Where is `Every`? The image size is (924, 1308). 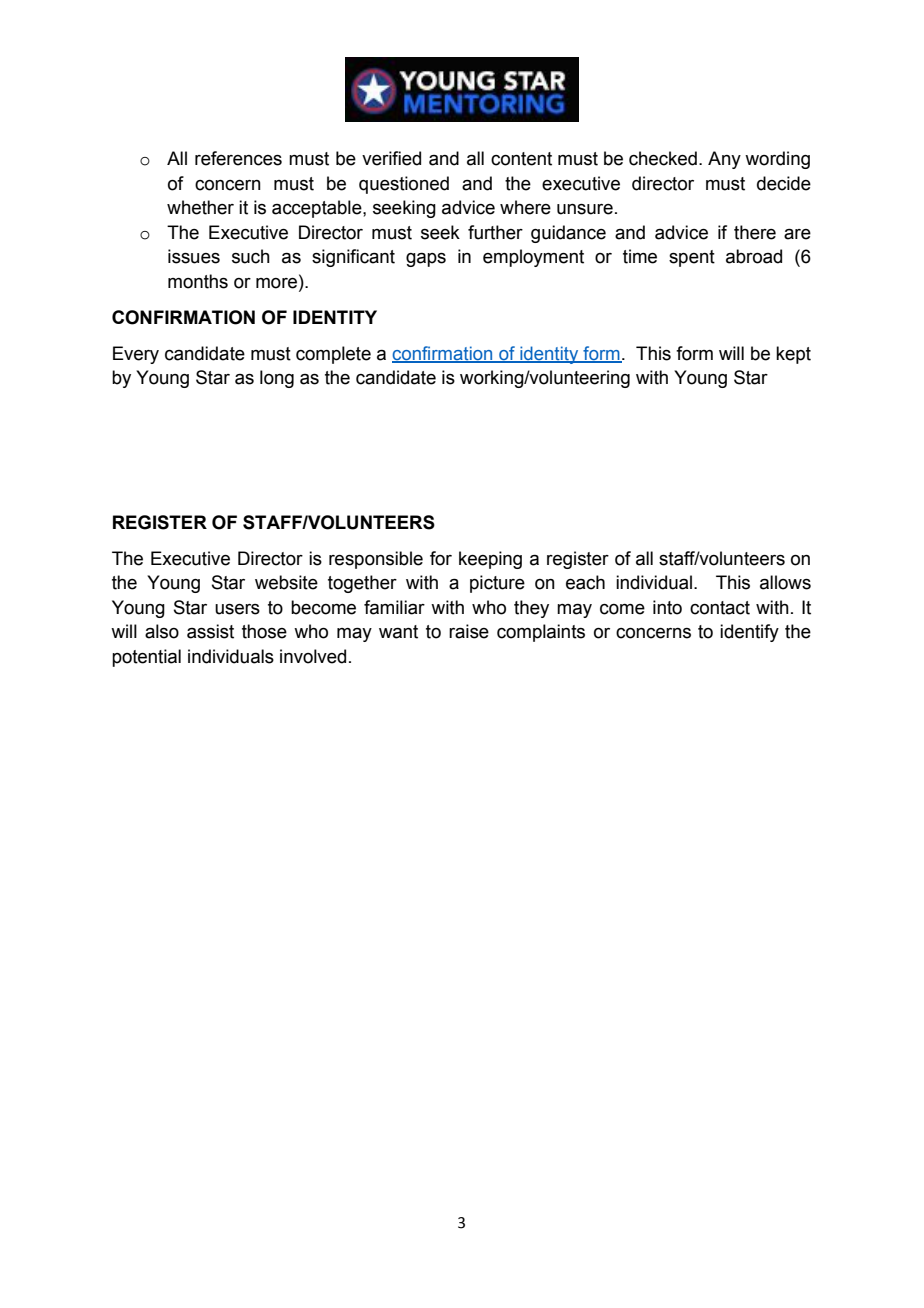
Every is located at coordinates (136, 355).
